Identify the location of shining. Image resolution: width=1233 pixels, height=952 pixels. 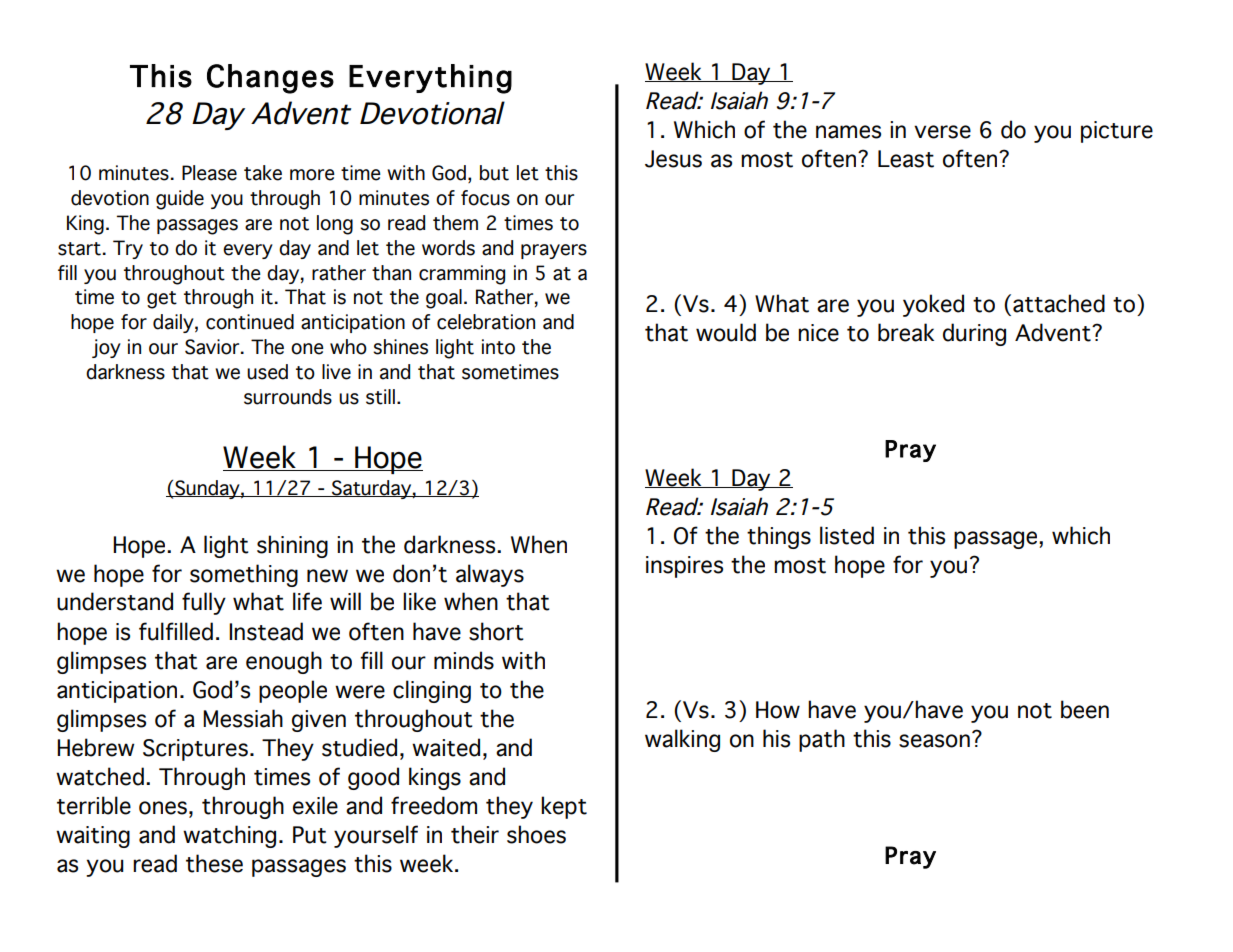
(292, 546).
